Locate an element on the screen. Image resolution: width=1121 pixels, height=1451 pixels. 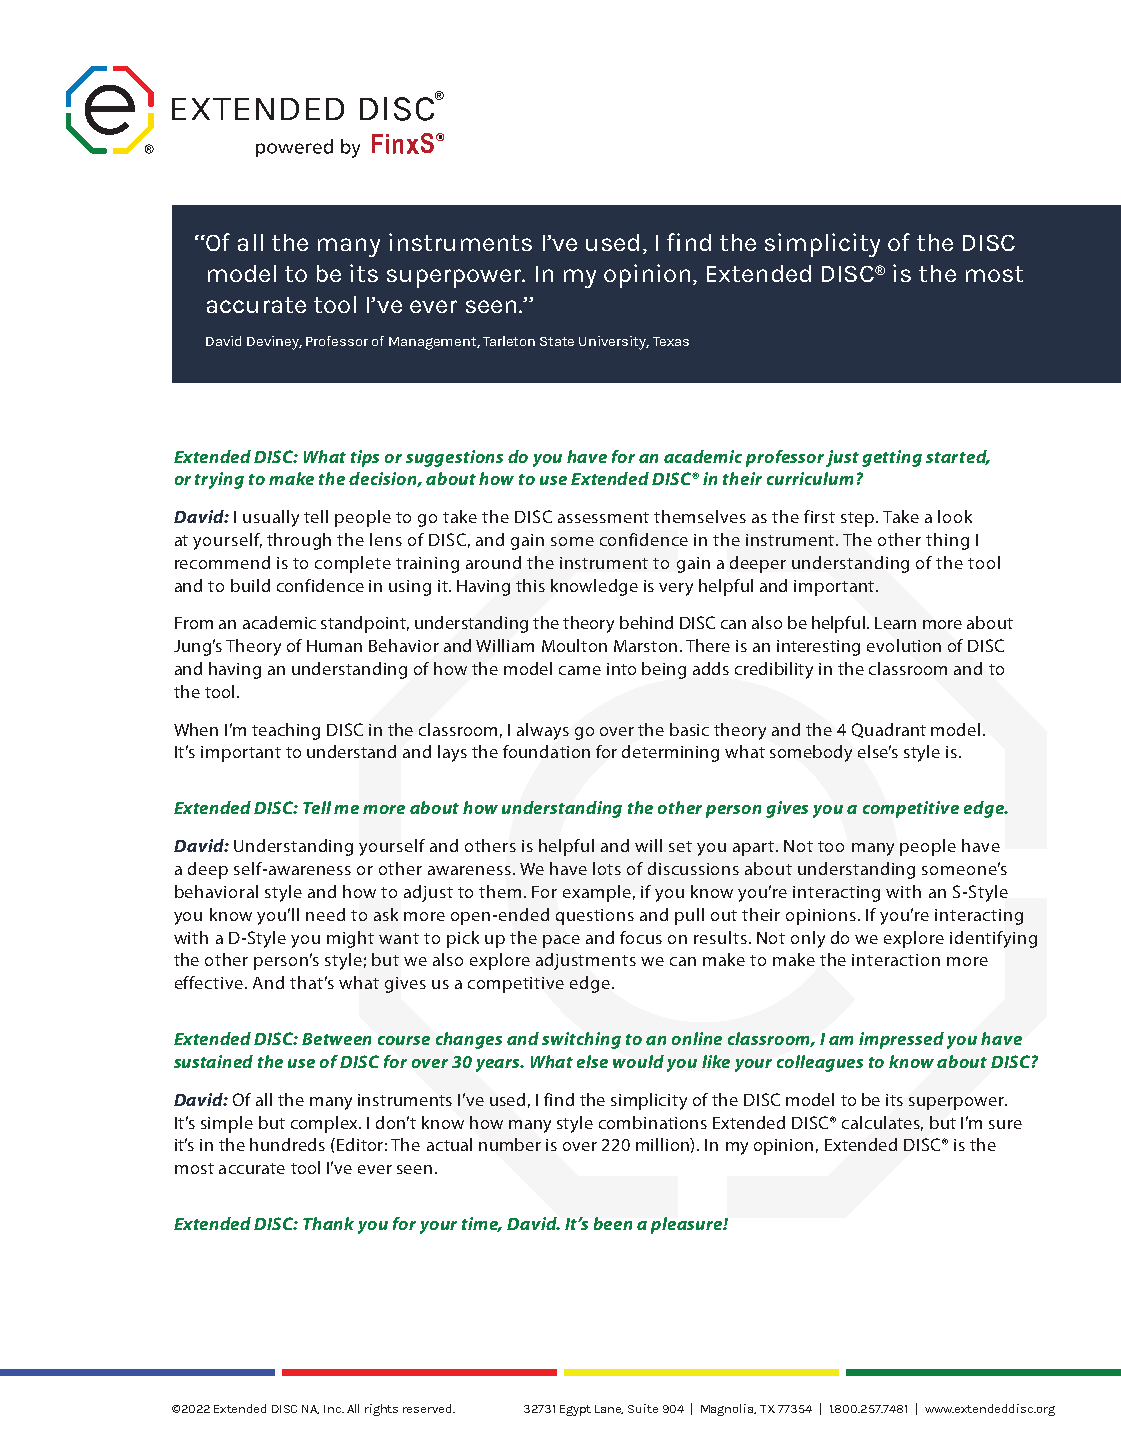
Moulton is located at coordinates (574, 645).
